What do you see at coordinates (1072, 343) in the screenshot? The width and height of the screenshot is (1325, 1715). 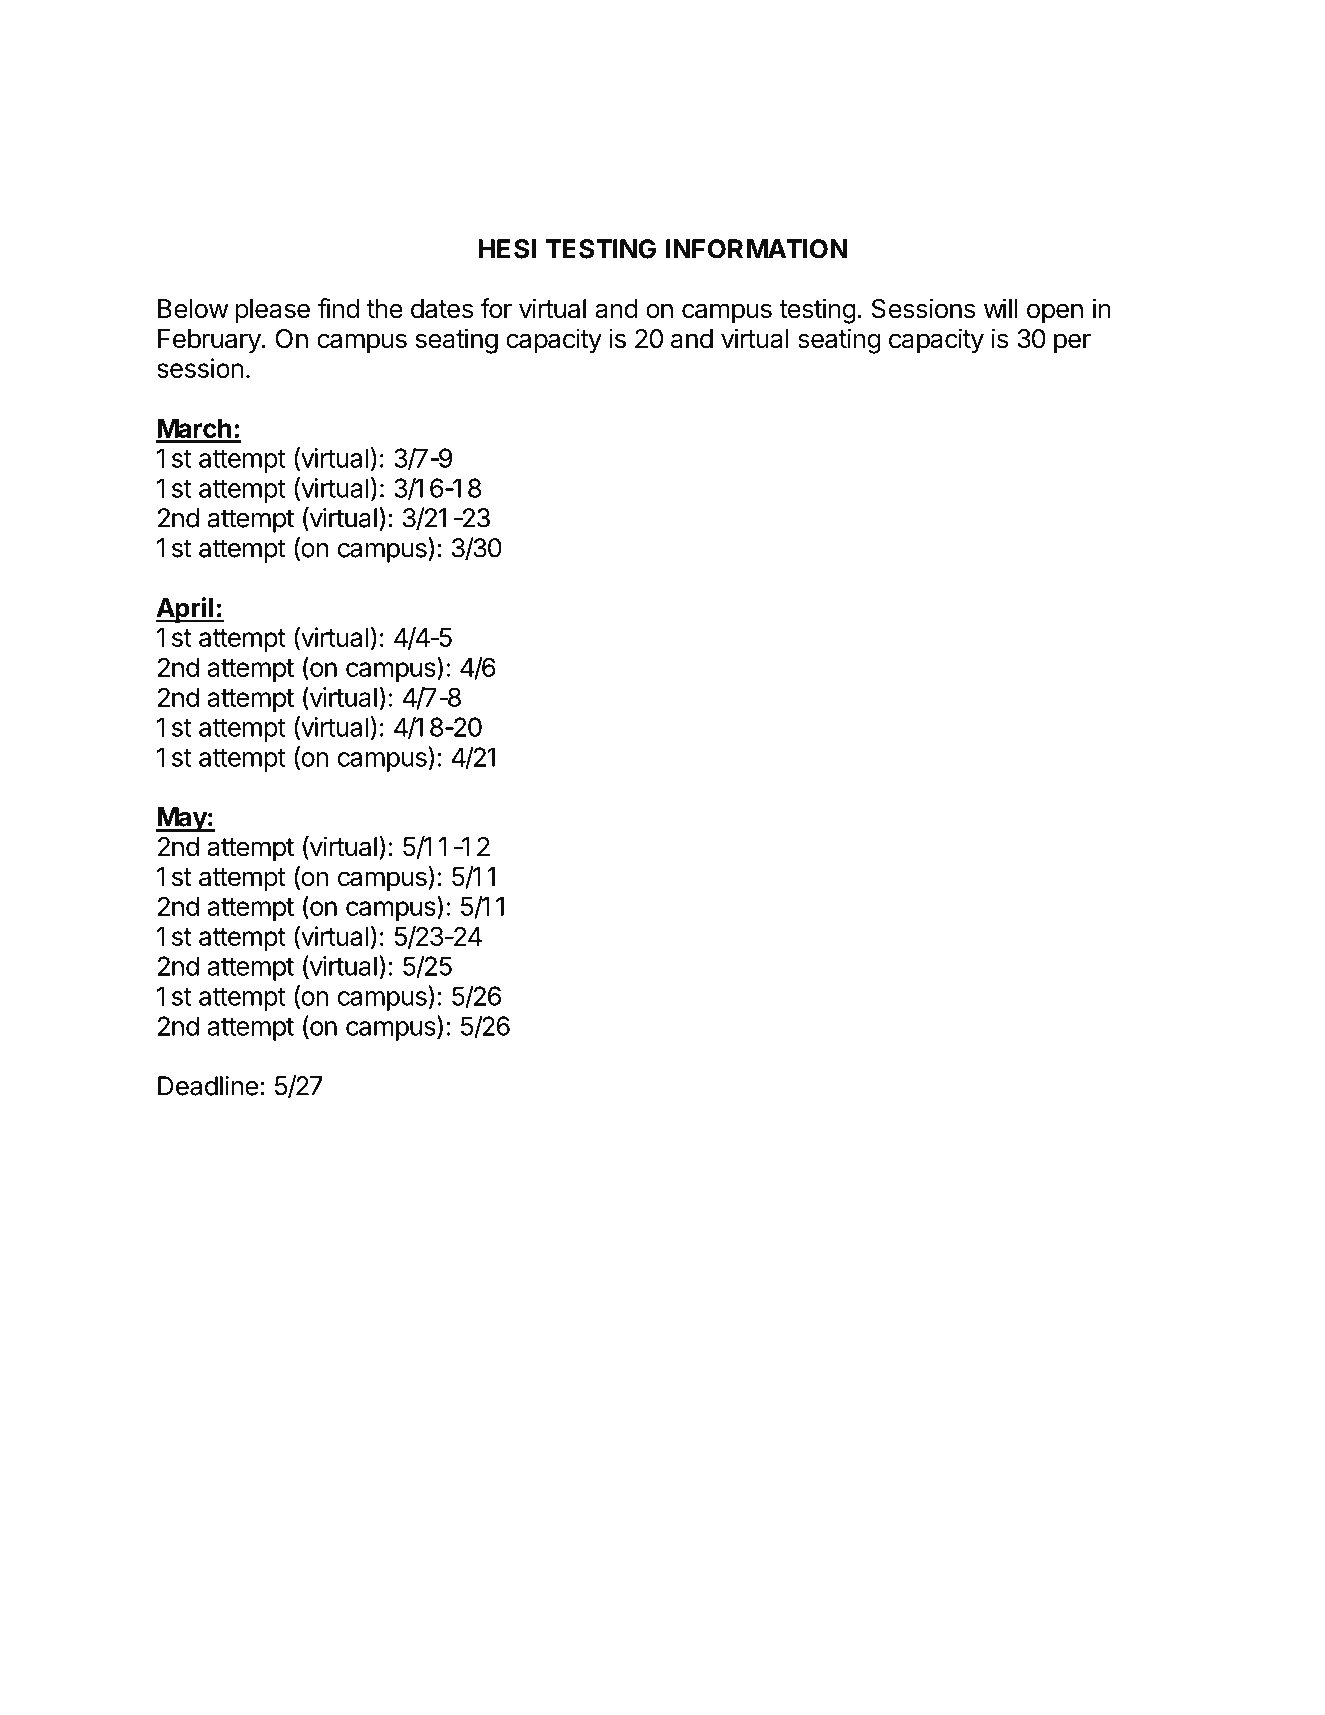 I see `per` at bounding box center [1072, 343].
